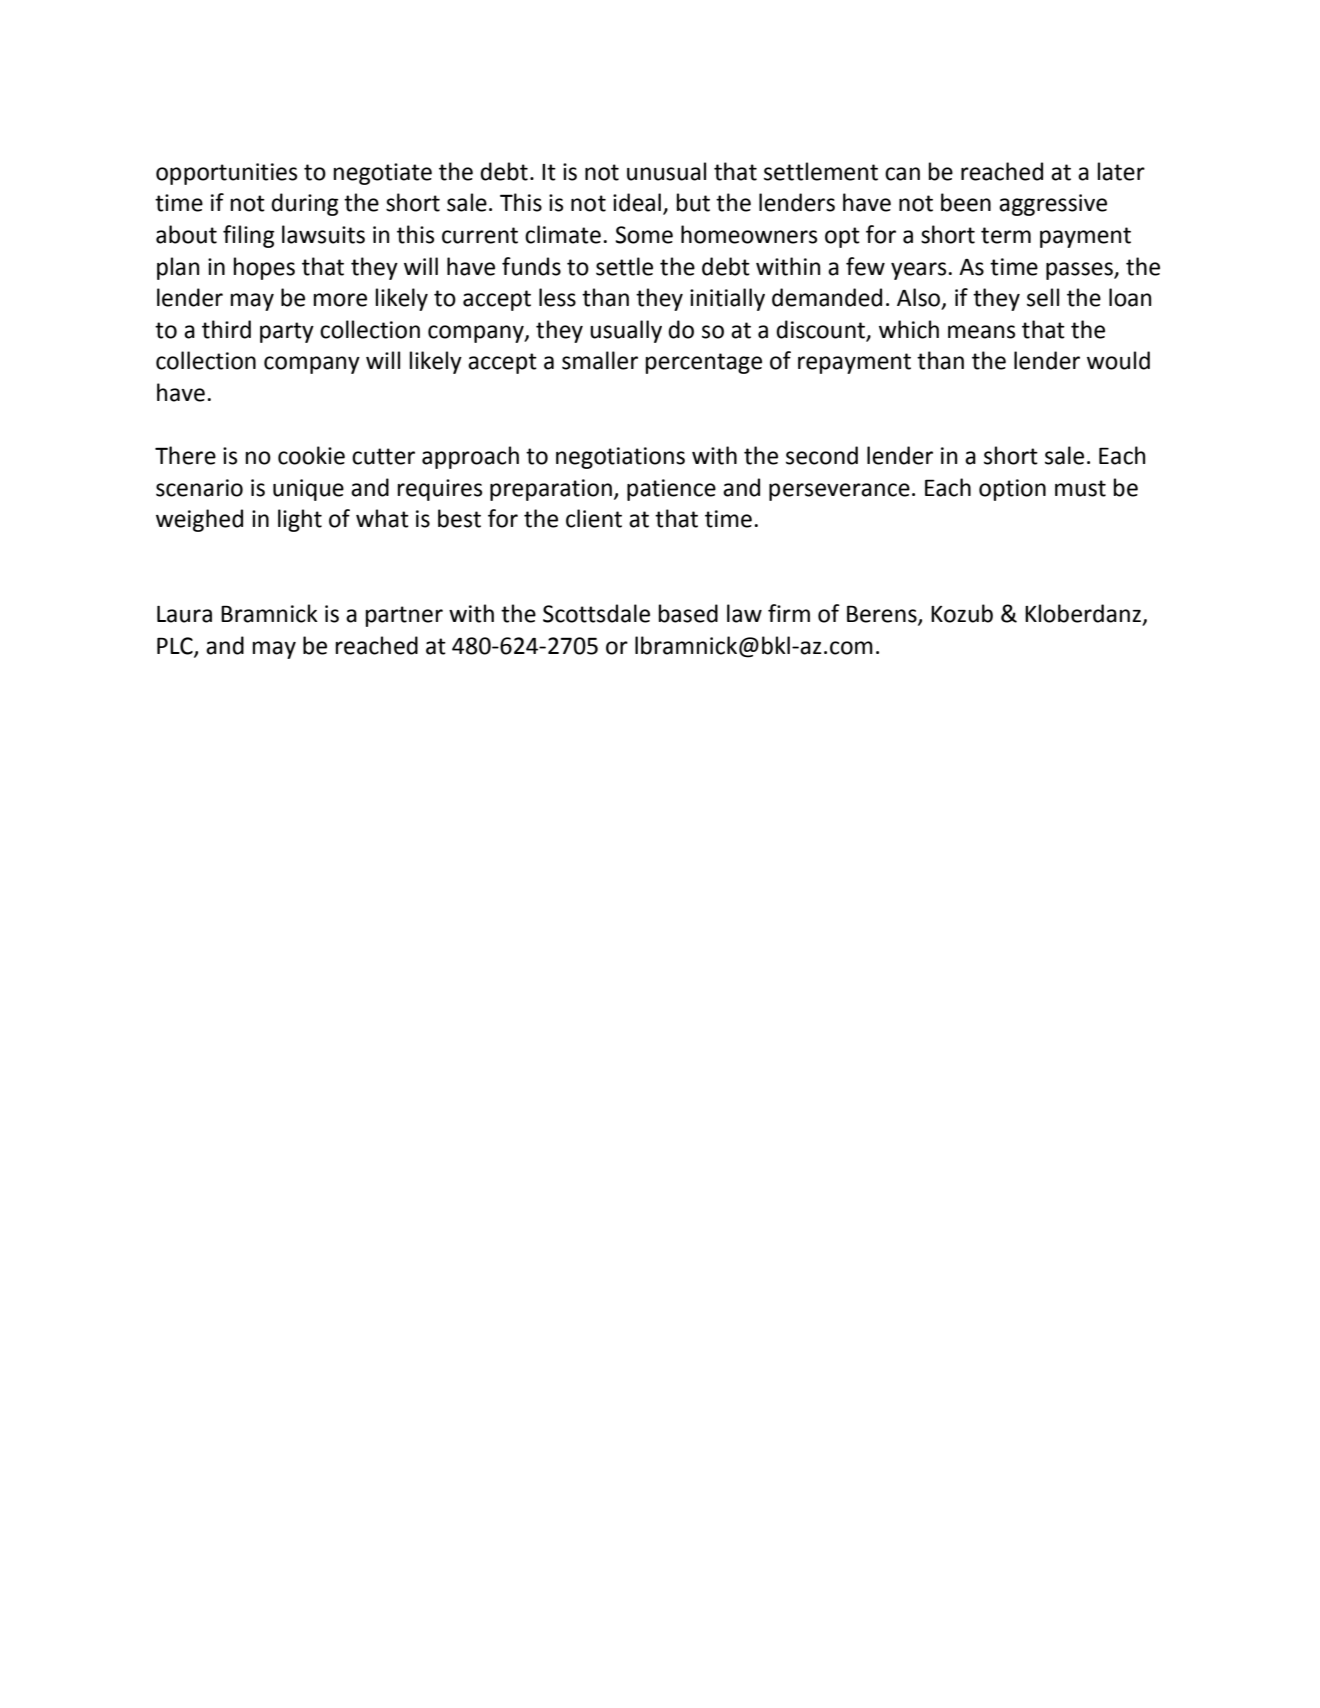 The width and height of the screenshot is (1320, 1708). Describe the element at coordinates (704, 363) in the screenshot. I see `percentage` at that location.
